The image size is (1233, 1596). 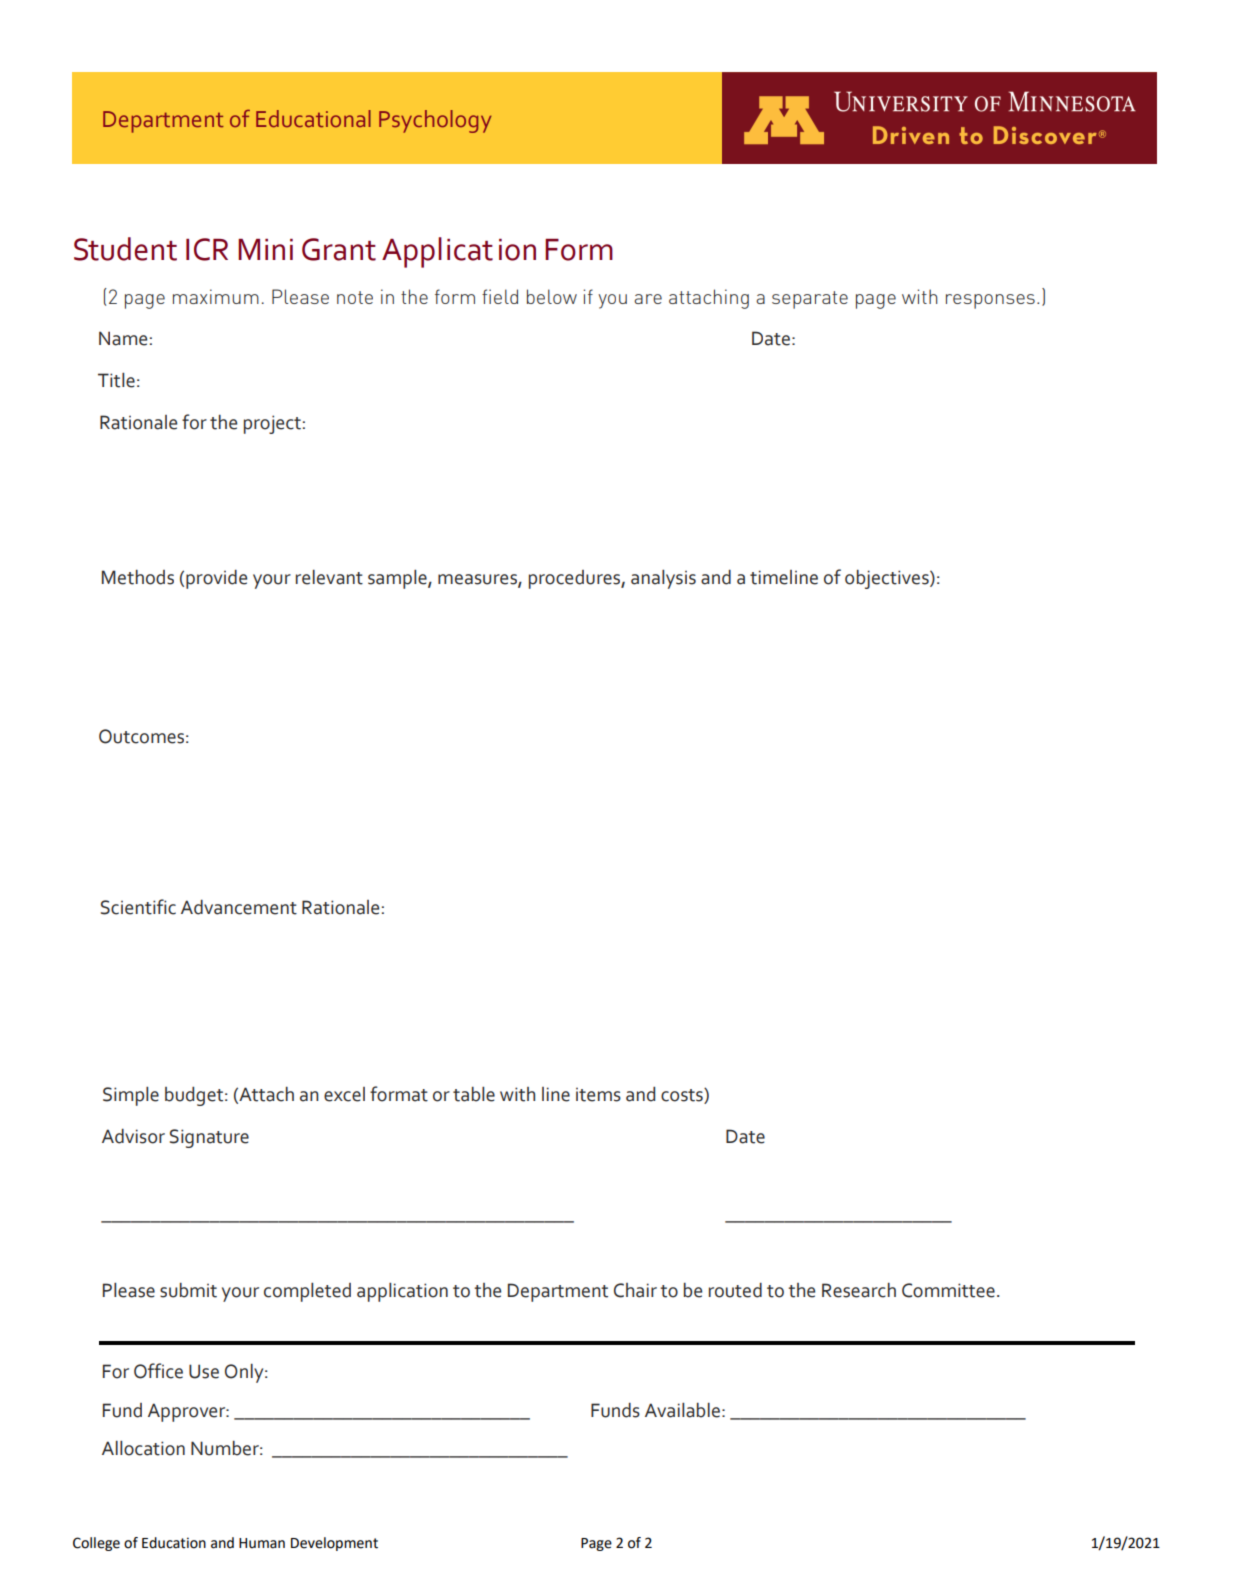 I want to click on items, so click(x=598, y=1095).
